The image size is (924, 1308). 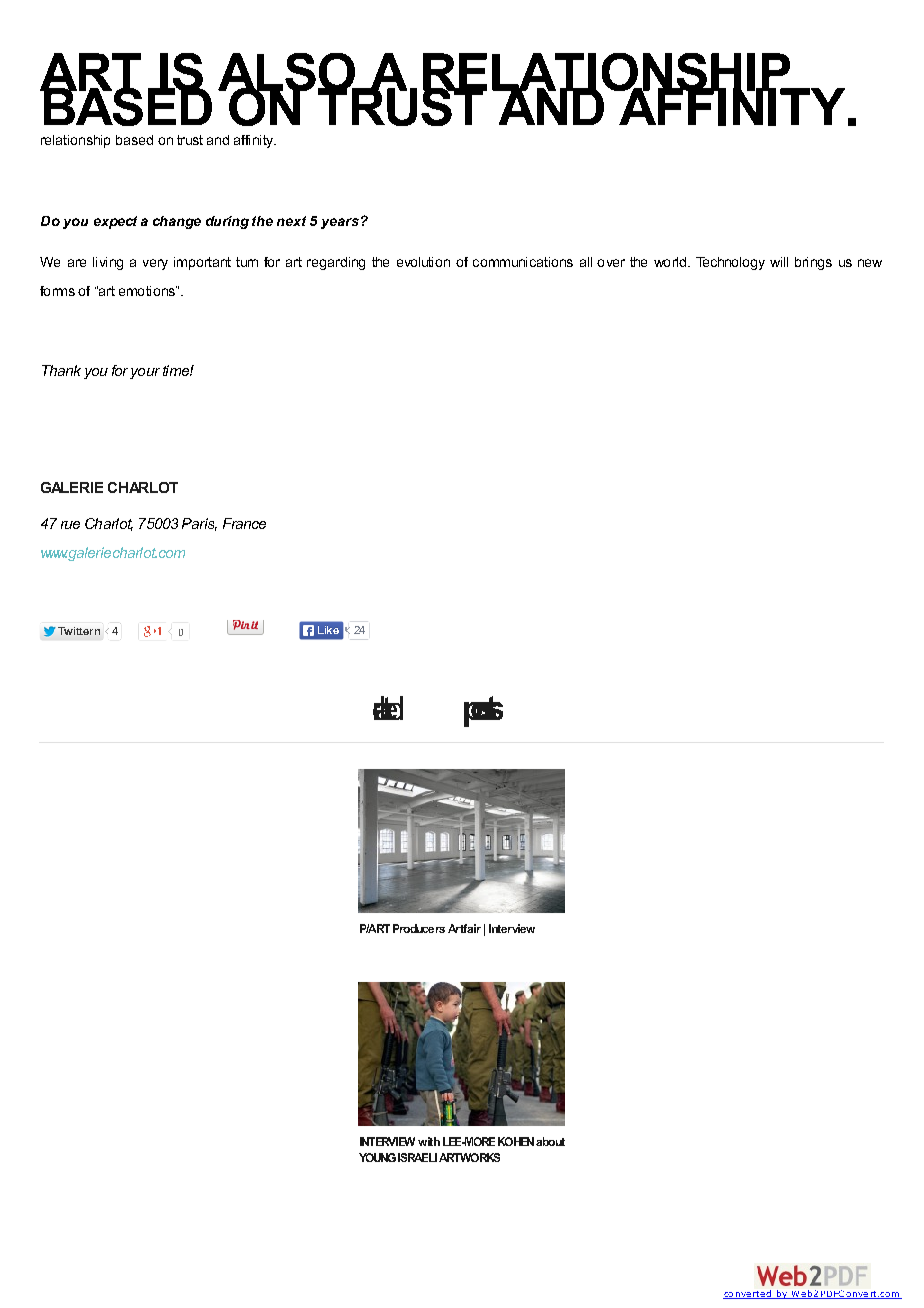 What do you see at coordinates (779, 262) in the document?
I see `will` at bounding box center [779, 262].
